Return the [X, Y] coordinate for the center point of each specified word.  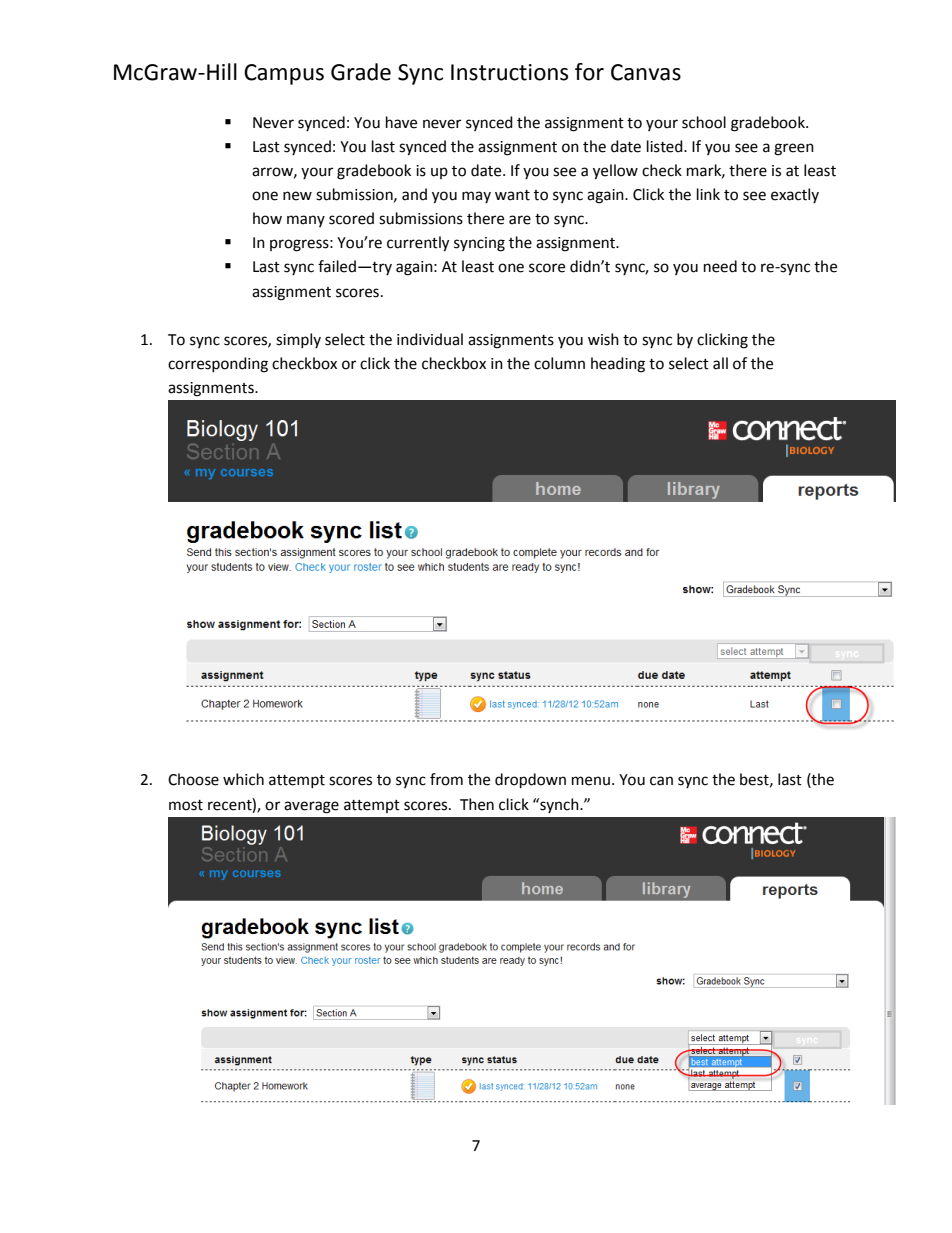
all [720, 363]
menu [591, 781]
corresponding [218, 365]
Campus [284, 74]
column [559, 363]
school [704, 122]
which [243, 779]
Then [477, 804]
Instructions [509, 72]
